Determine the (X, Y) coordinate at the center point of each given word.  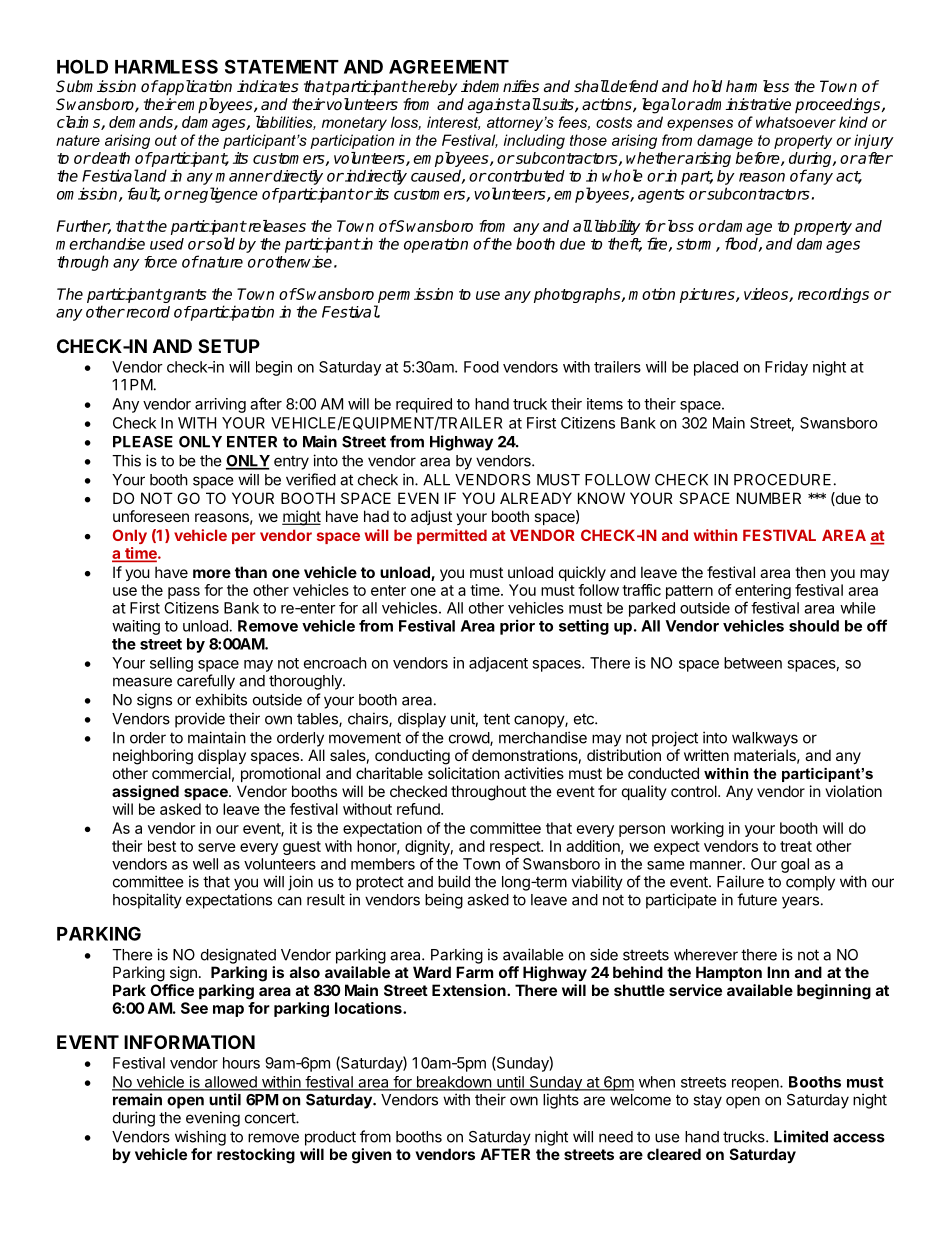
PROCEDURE (782, 480)
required (424, 405)
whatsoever (796, 122)
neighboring (153, 757)
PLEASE (143, 442)
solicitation (464, 773)
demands (142, 123)
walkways (765, 739)
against (494, 106)
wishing (200, 1138)
